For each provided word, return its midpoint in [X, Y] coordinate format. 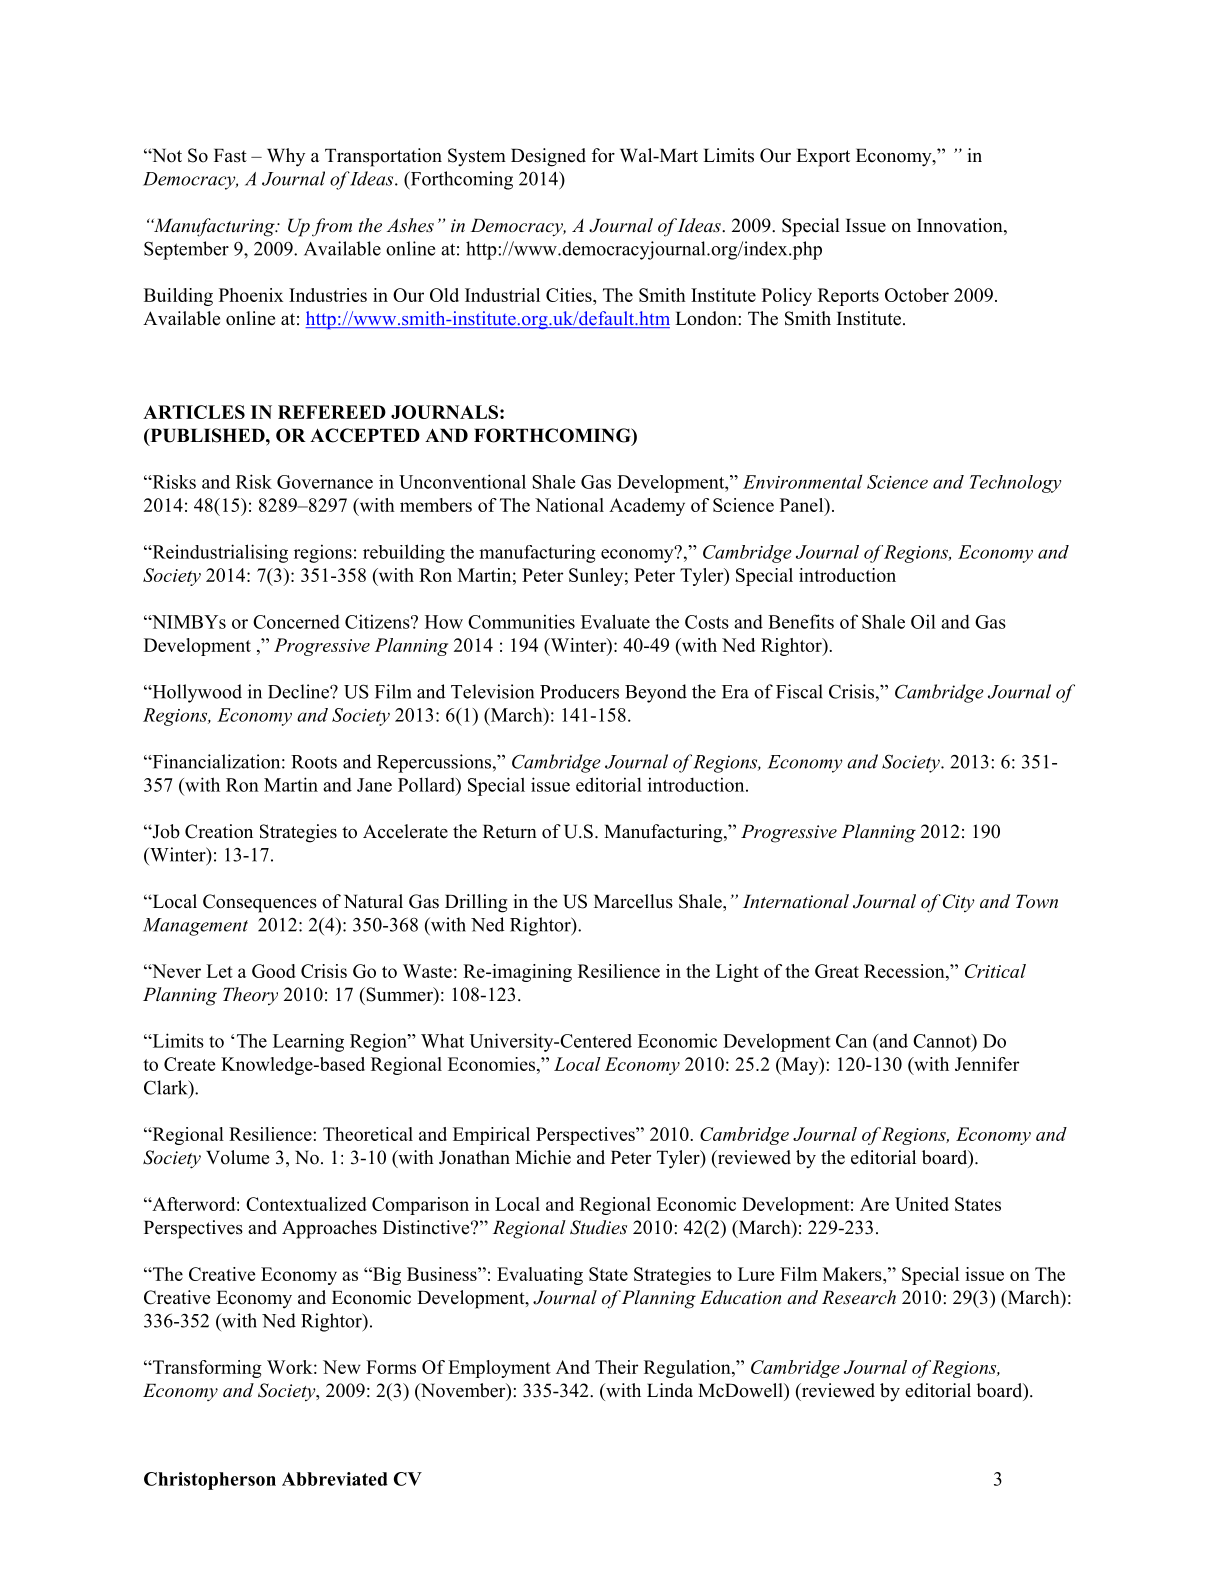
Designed [548, 157]
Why [286, 157]
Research [859, 1297]
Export [823, 157]
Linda [670, 1390]
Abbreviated [335, 1479]
